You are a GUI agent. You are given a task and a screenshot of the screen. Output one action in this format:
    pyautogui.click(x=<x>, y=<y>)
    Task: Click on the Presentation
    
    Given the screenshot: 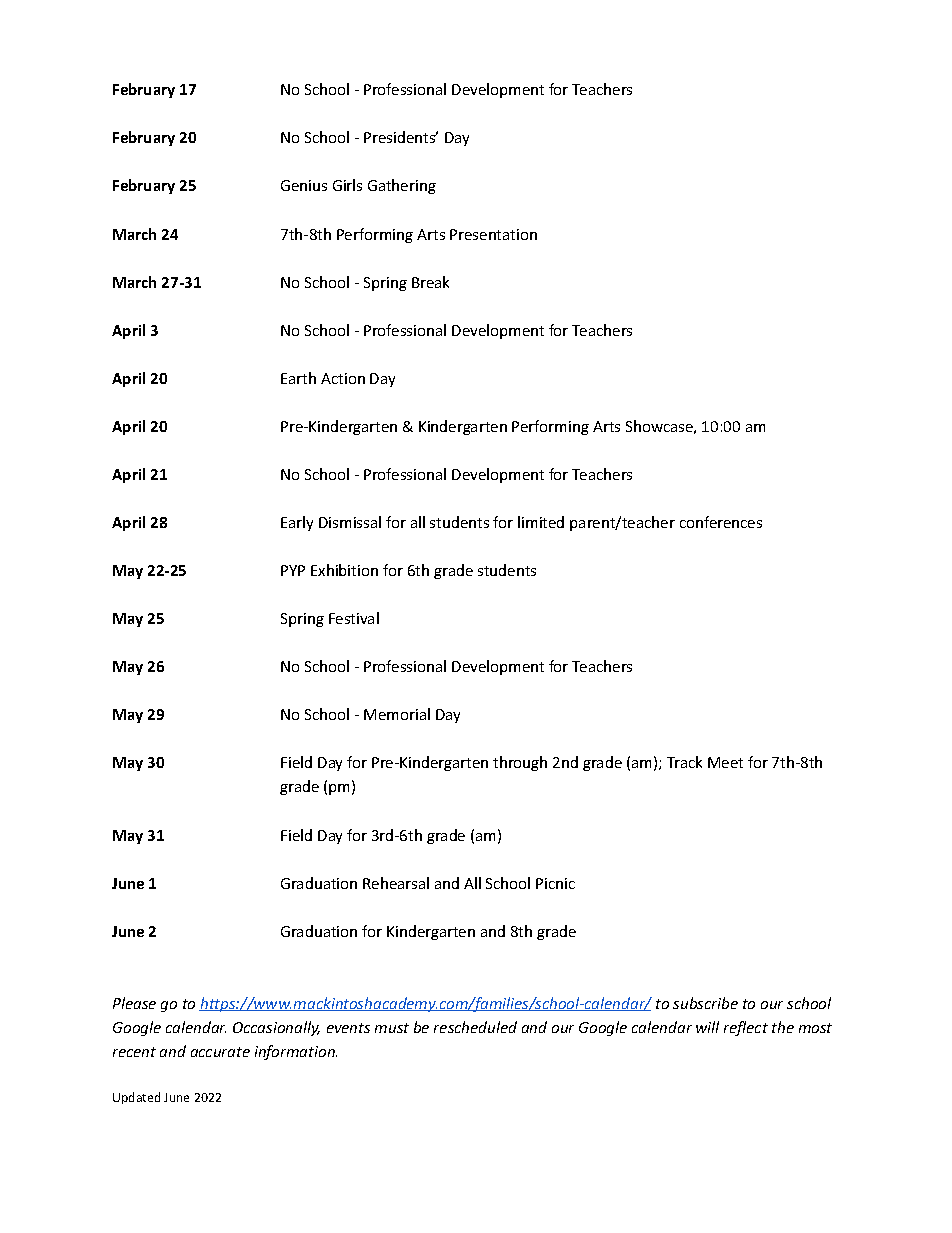 What is the action you would take?
    pyautogui.click(x=493, y=234)
